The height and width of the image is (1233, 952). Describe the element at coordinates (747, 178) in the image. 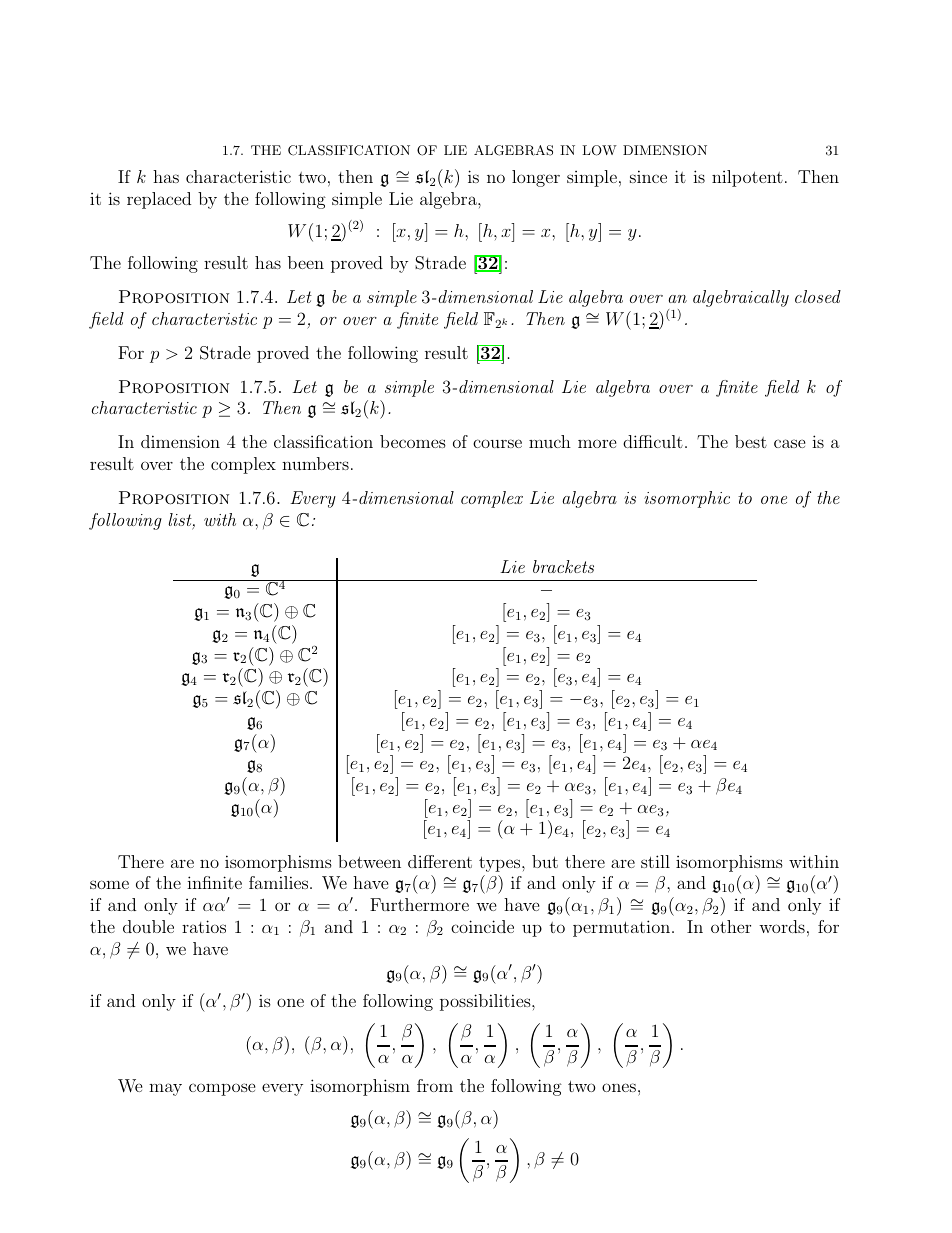

I see `nilpotent` at that location.
